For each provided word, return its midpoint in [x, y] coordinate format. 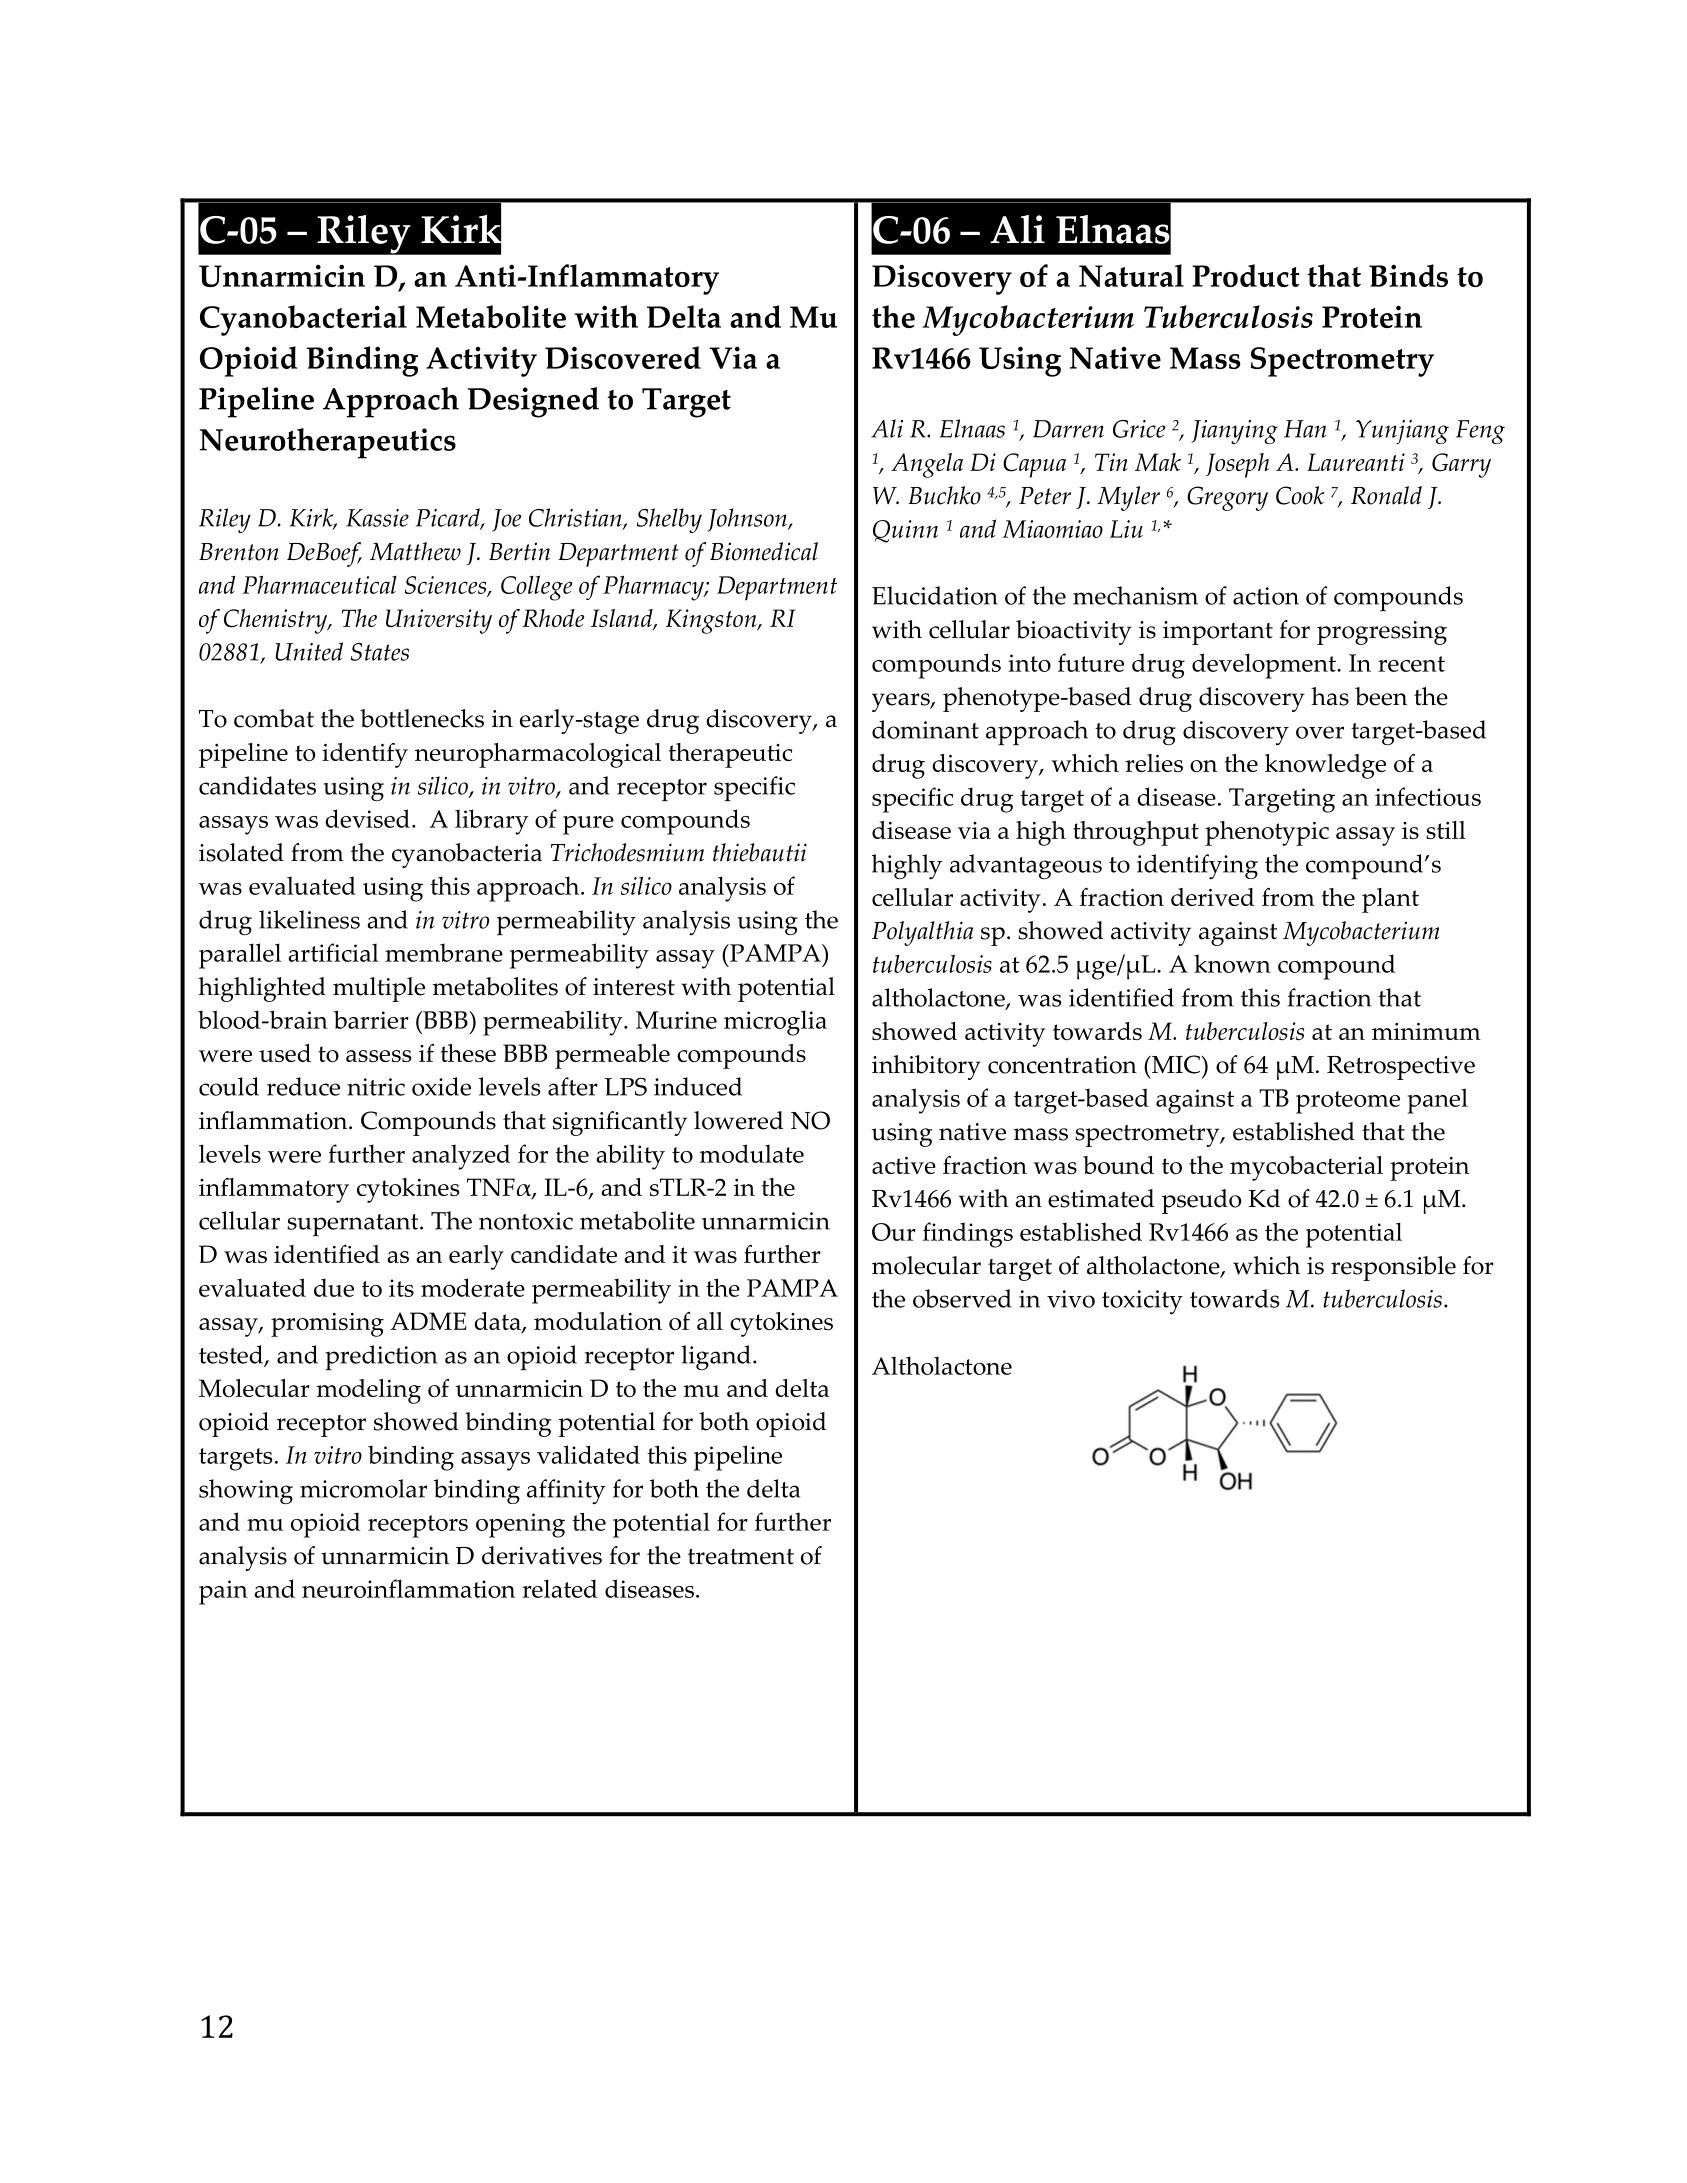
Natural [1131, 275]
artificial [333, 952]
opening [520, 1525]
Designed [533, 402]
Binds [1408, 275]
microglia [775, 1023]
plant [1390, 900]
